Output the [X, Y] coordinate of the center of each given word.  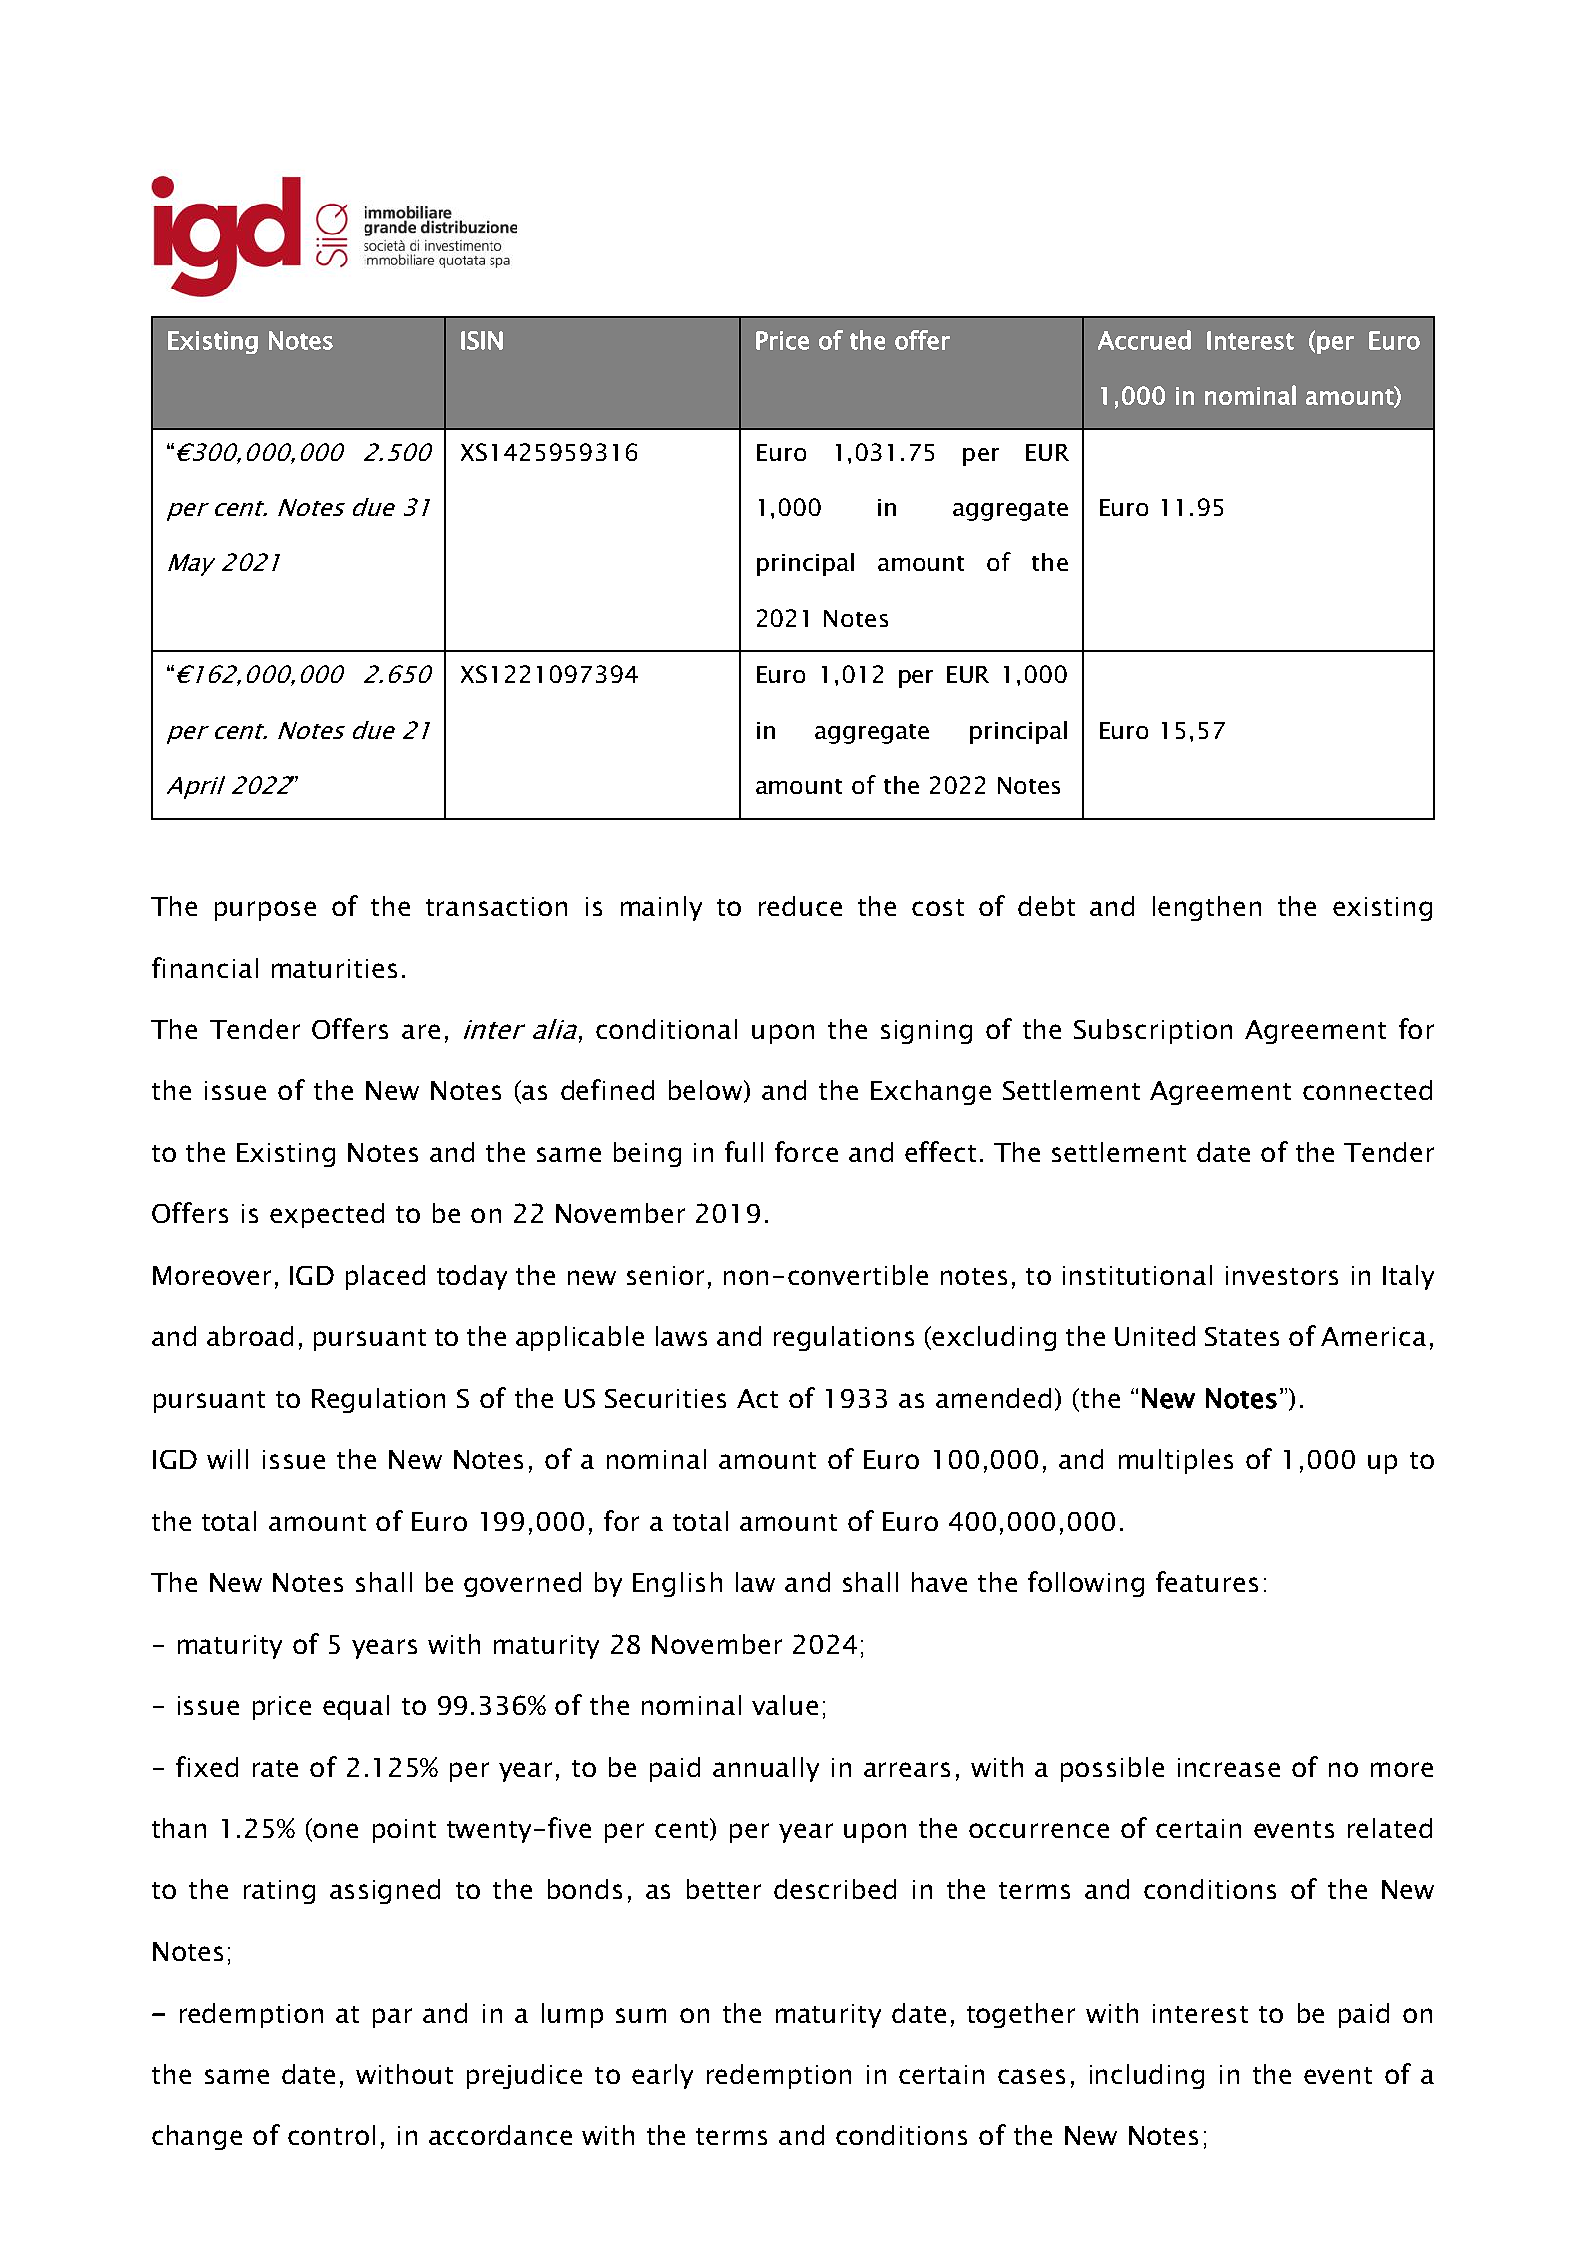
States [1242, 1336]
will [227, 1459]
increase [1229, 1767]
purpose [265, 911]
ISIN [482, 340]
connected [1367, 1090]
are [421, 1031]
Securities [665, 1398]
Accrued [1144, 340]
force [806, 1151]
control [331, 2135]
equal [356, 1707]
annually [766, 1769]
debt [1046, 906]
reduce [800, 906]
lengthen [1207, 908]
